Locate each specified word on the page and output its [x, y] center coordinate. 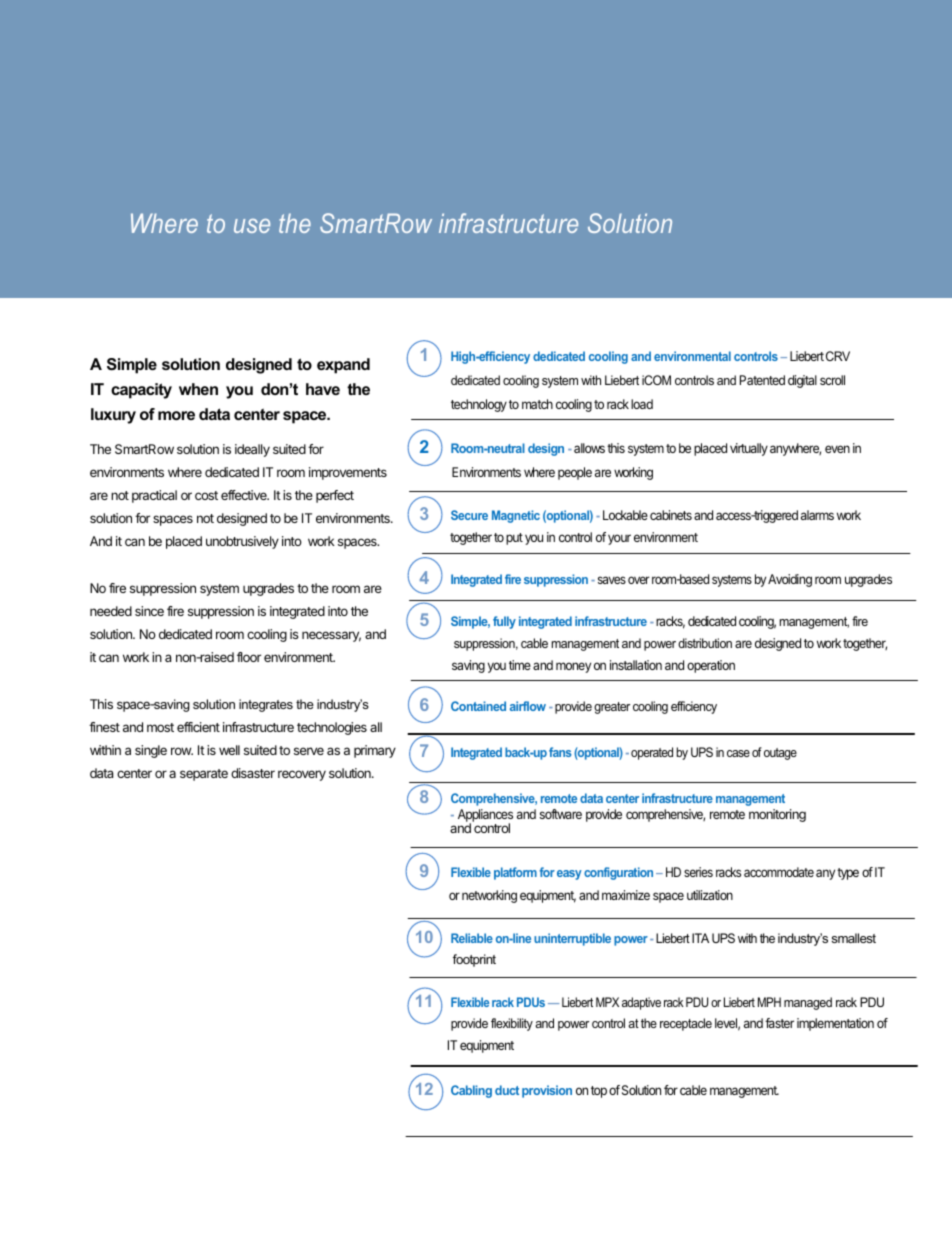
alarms [817, 515]
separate [204, 775]
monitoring [777, 815]
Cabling [471, 1091]
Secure [469, 515]
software [561, 814]
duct [507, 1090]
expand [343, 366]
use [252, 226]
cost [206, 495]
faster [779, 1023]
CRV [838, 356]
